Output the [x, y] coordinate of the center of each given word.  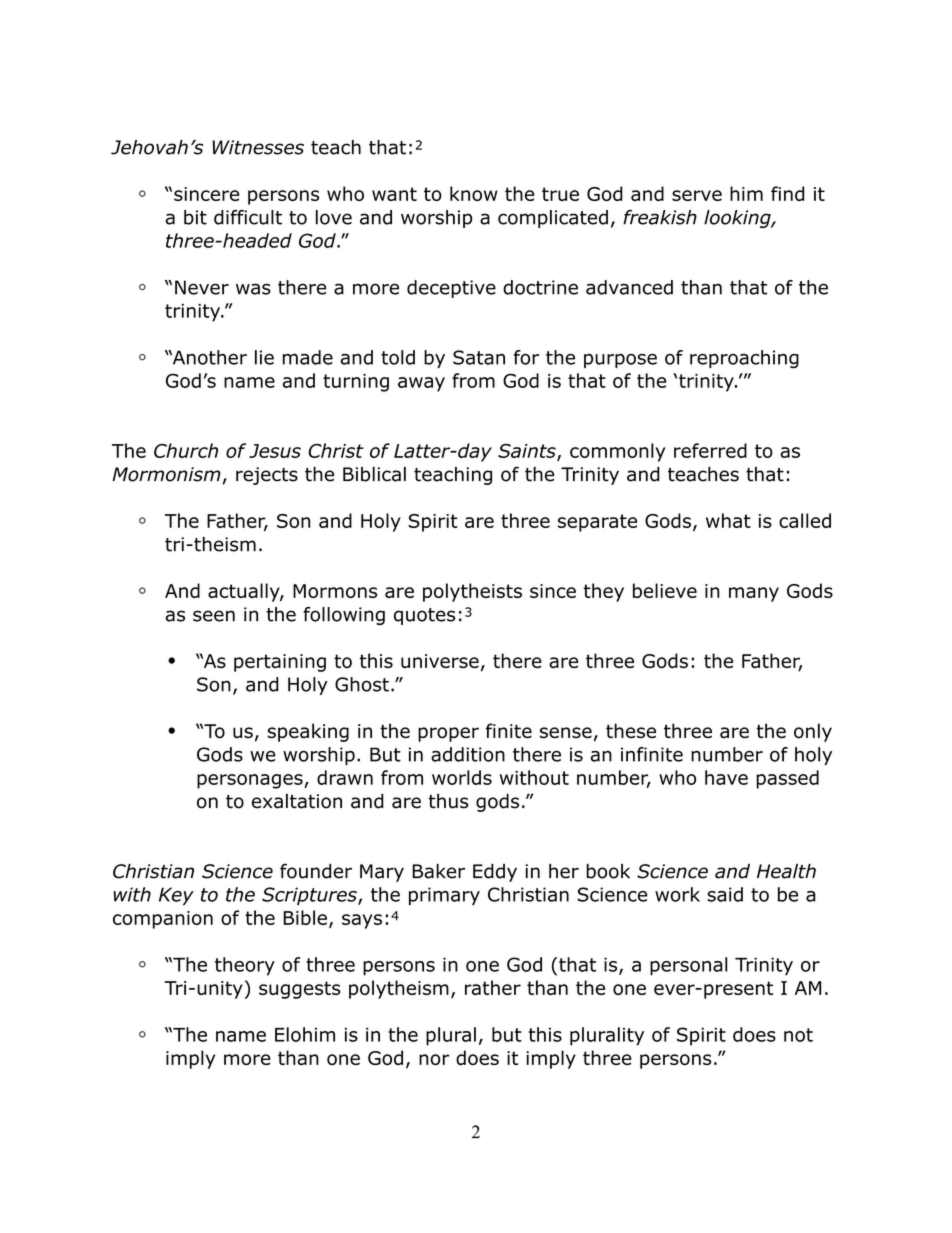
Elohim [305, 1034]
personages [251, 781]
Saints [528, 452]
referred [710, 450]
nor [434, 1059]
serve [697, 195]
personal [688, 966]
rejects [267, 476]
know [474, 193]
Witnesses [258, 147]
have [726, 777]
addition [468, 754]
